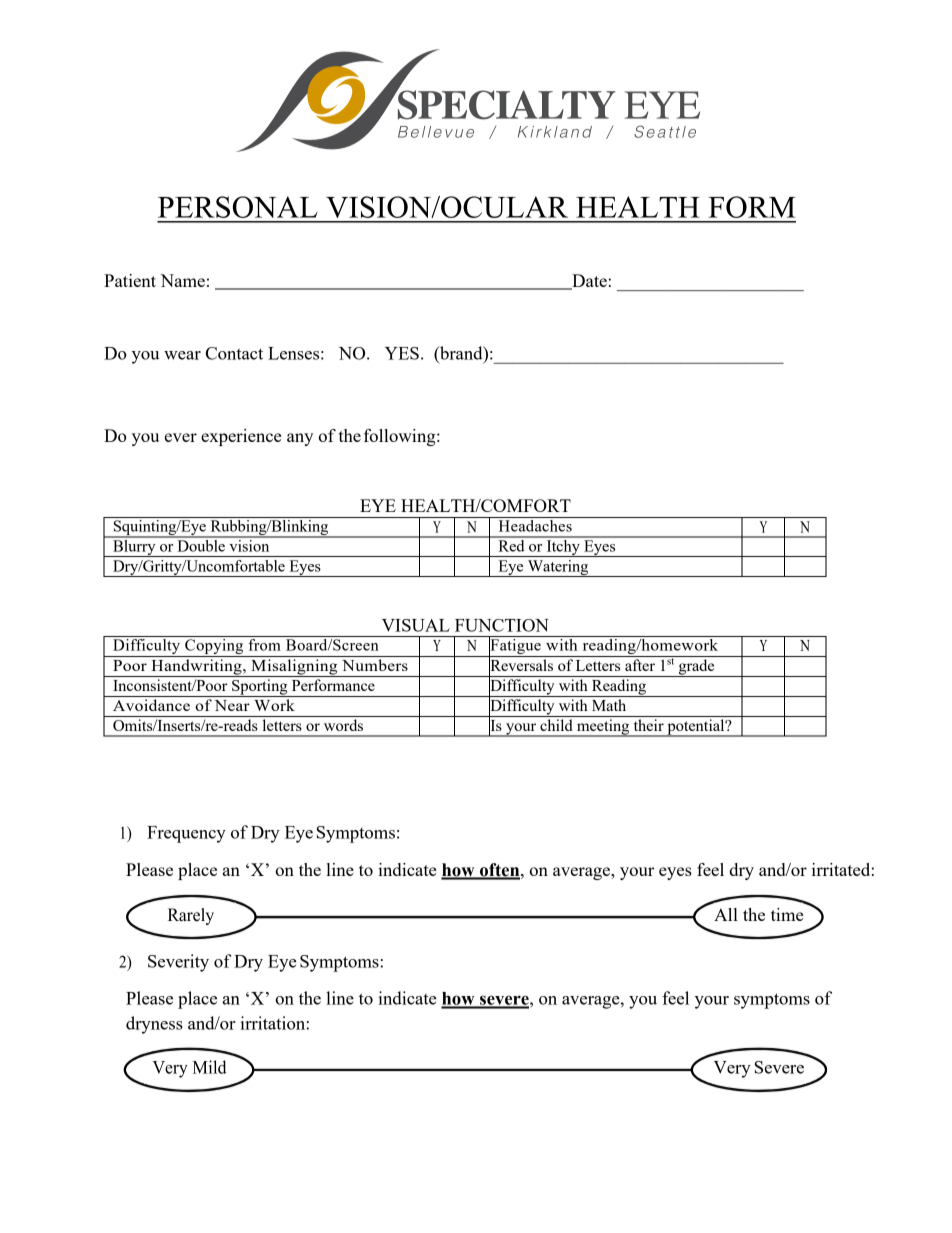 The image size is (952, 1233). Describe the element at coordinates (238, 207) in the screenshot. I see `PERSONAL` at that location.
